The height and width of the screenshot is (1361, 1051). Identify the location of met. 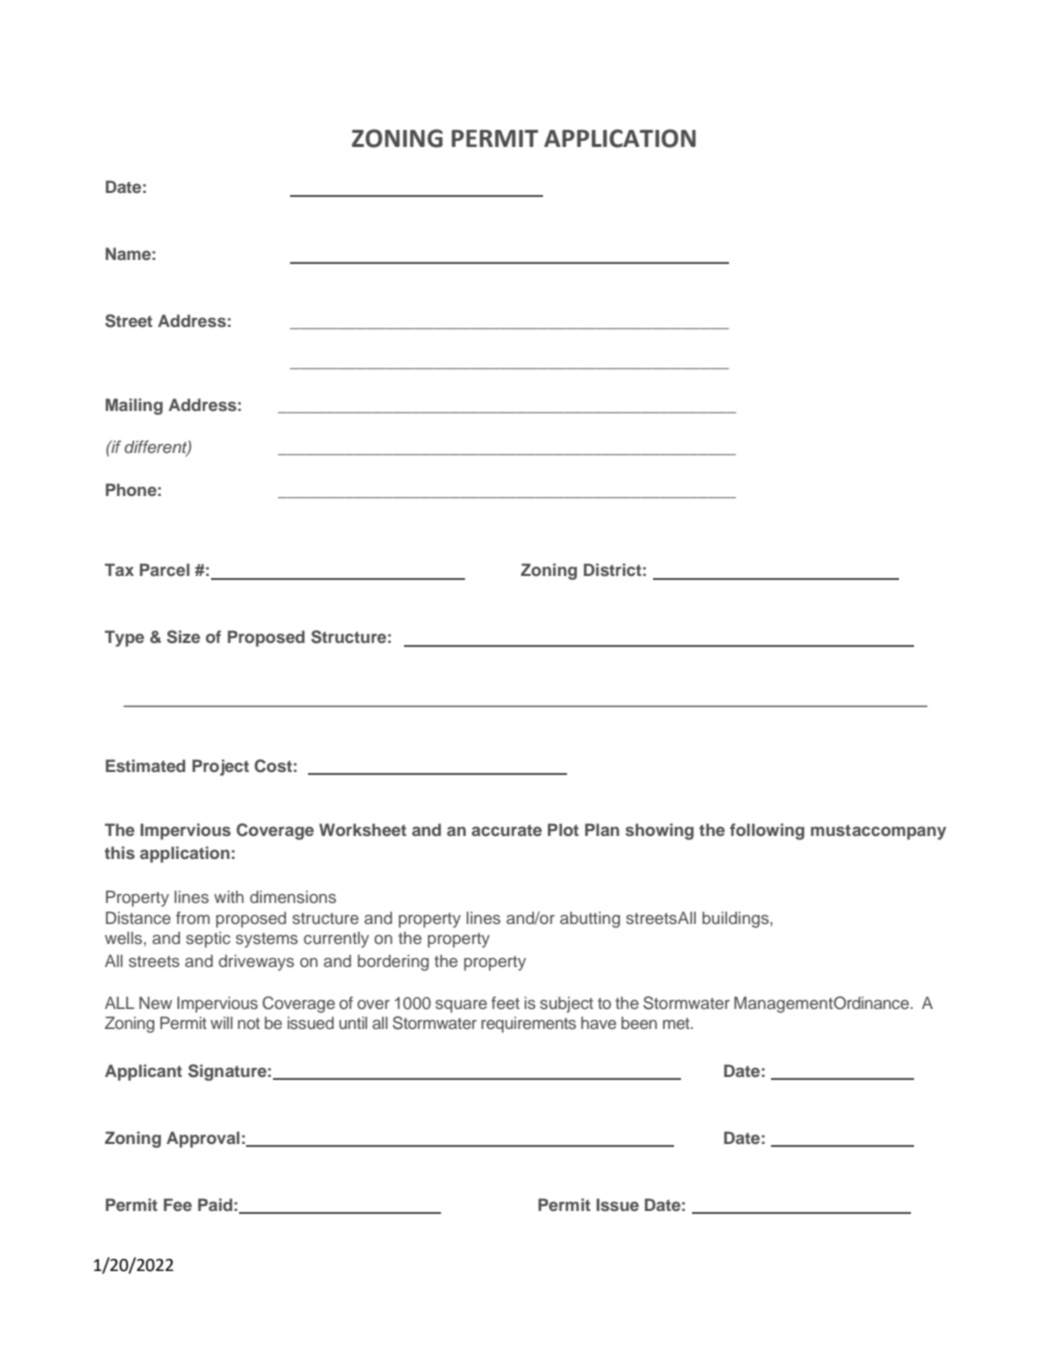
(677, 1023).
